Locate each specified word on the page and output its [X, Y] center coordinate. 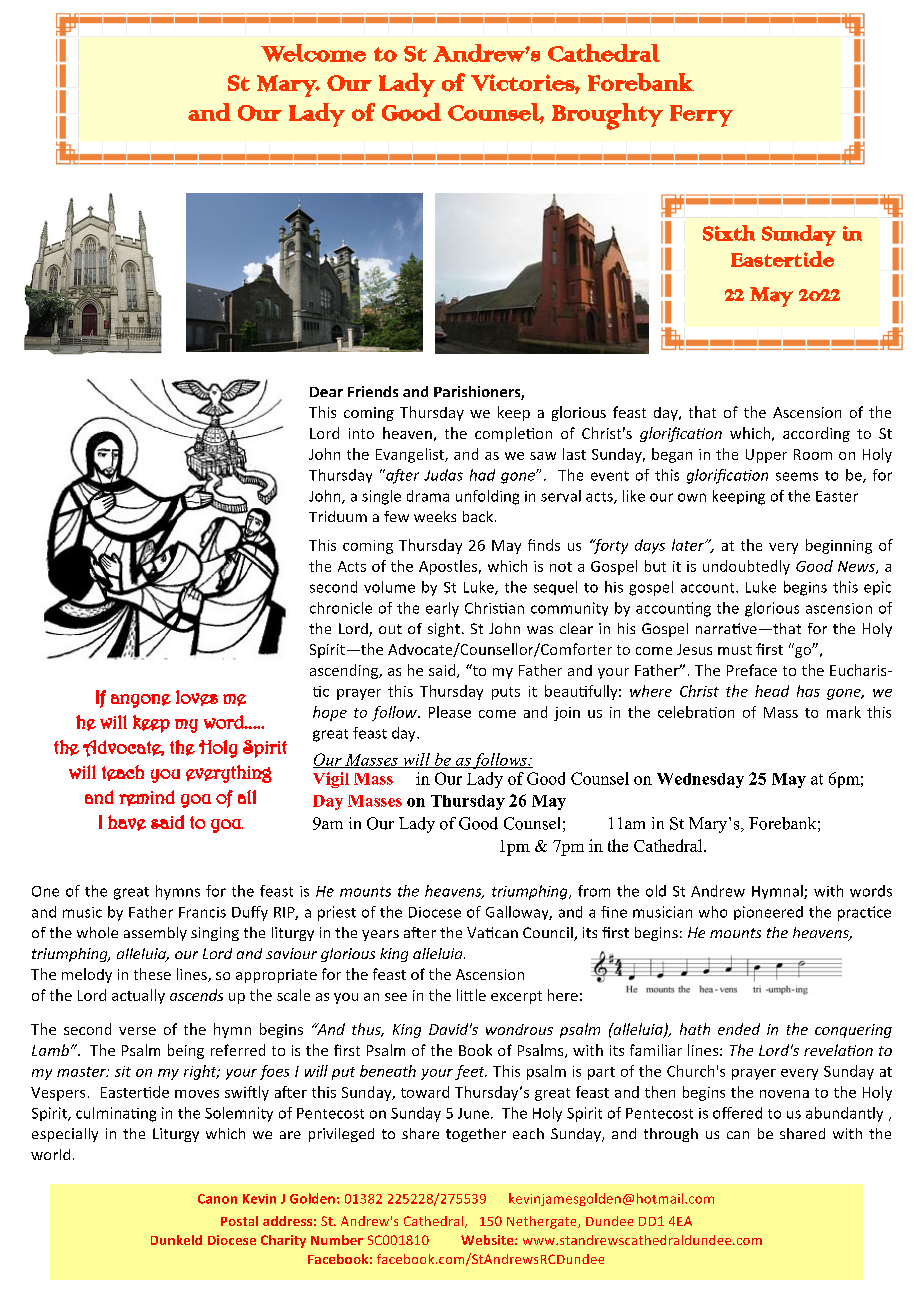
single [381, 497]
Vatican [492, 932]
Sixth [729, 233]
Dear [326, 392]
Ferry [701, 116]
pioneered [768, 913]
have [127, 823]
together [476, 1135]
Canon [217, 1199]
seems [797, 476]
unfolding [487, 497]
